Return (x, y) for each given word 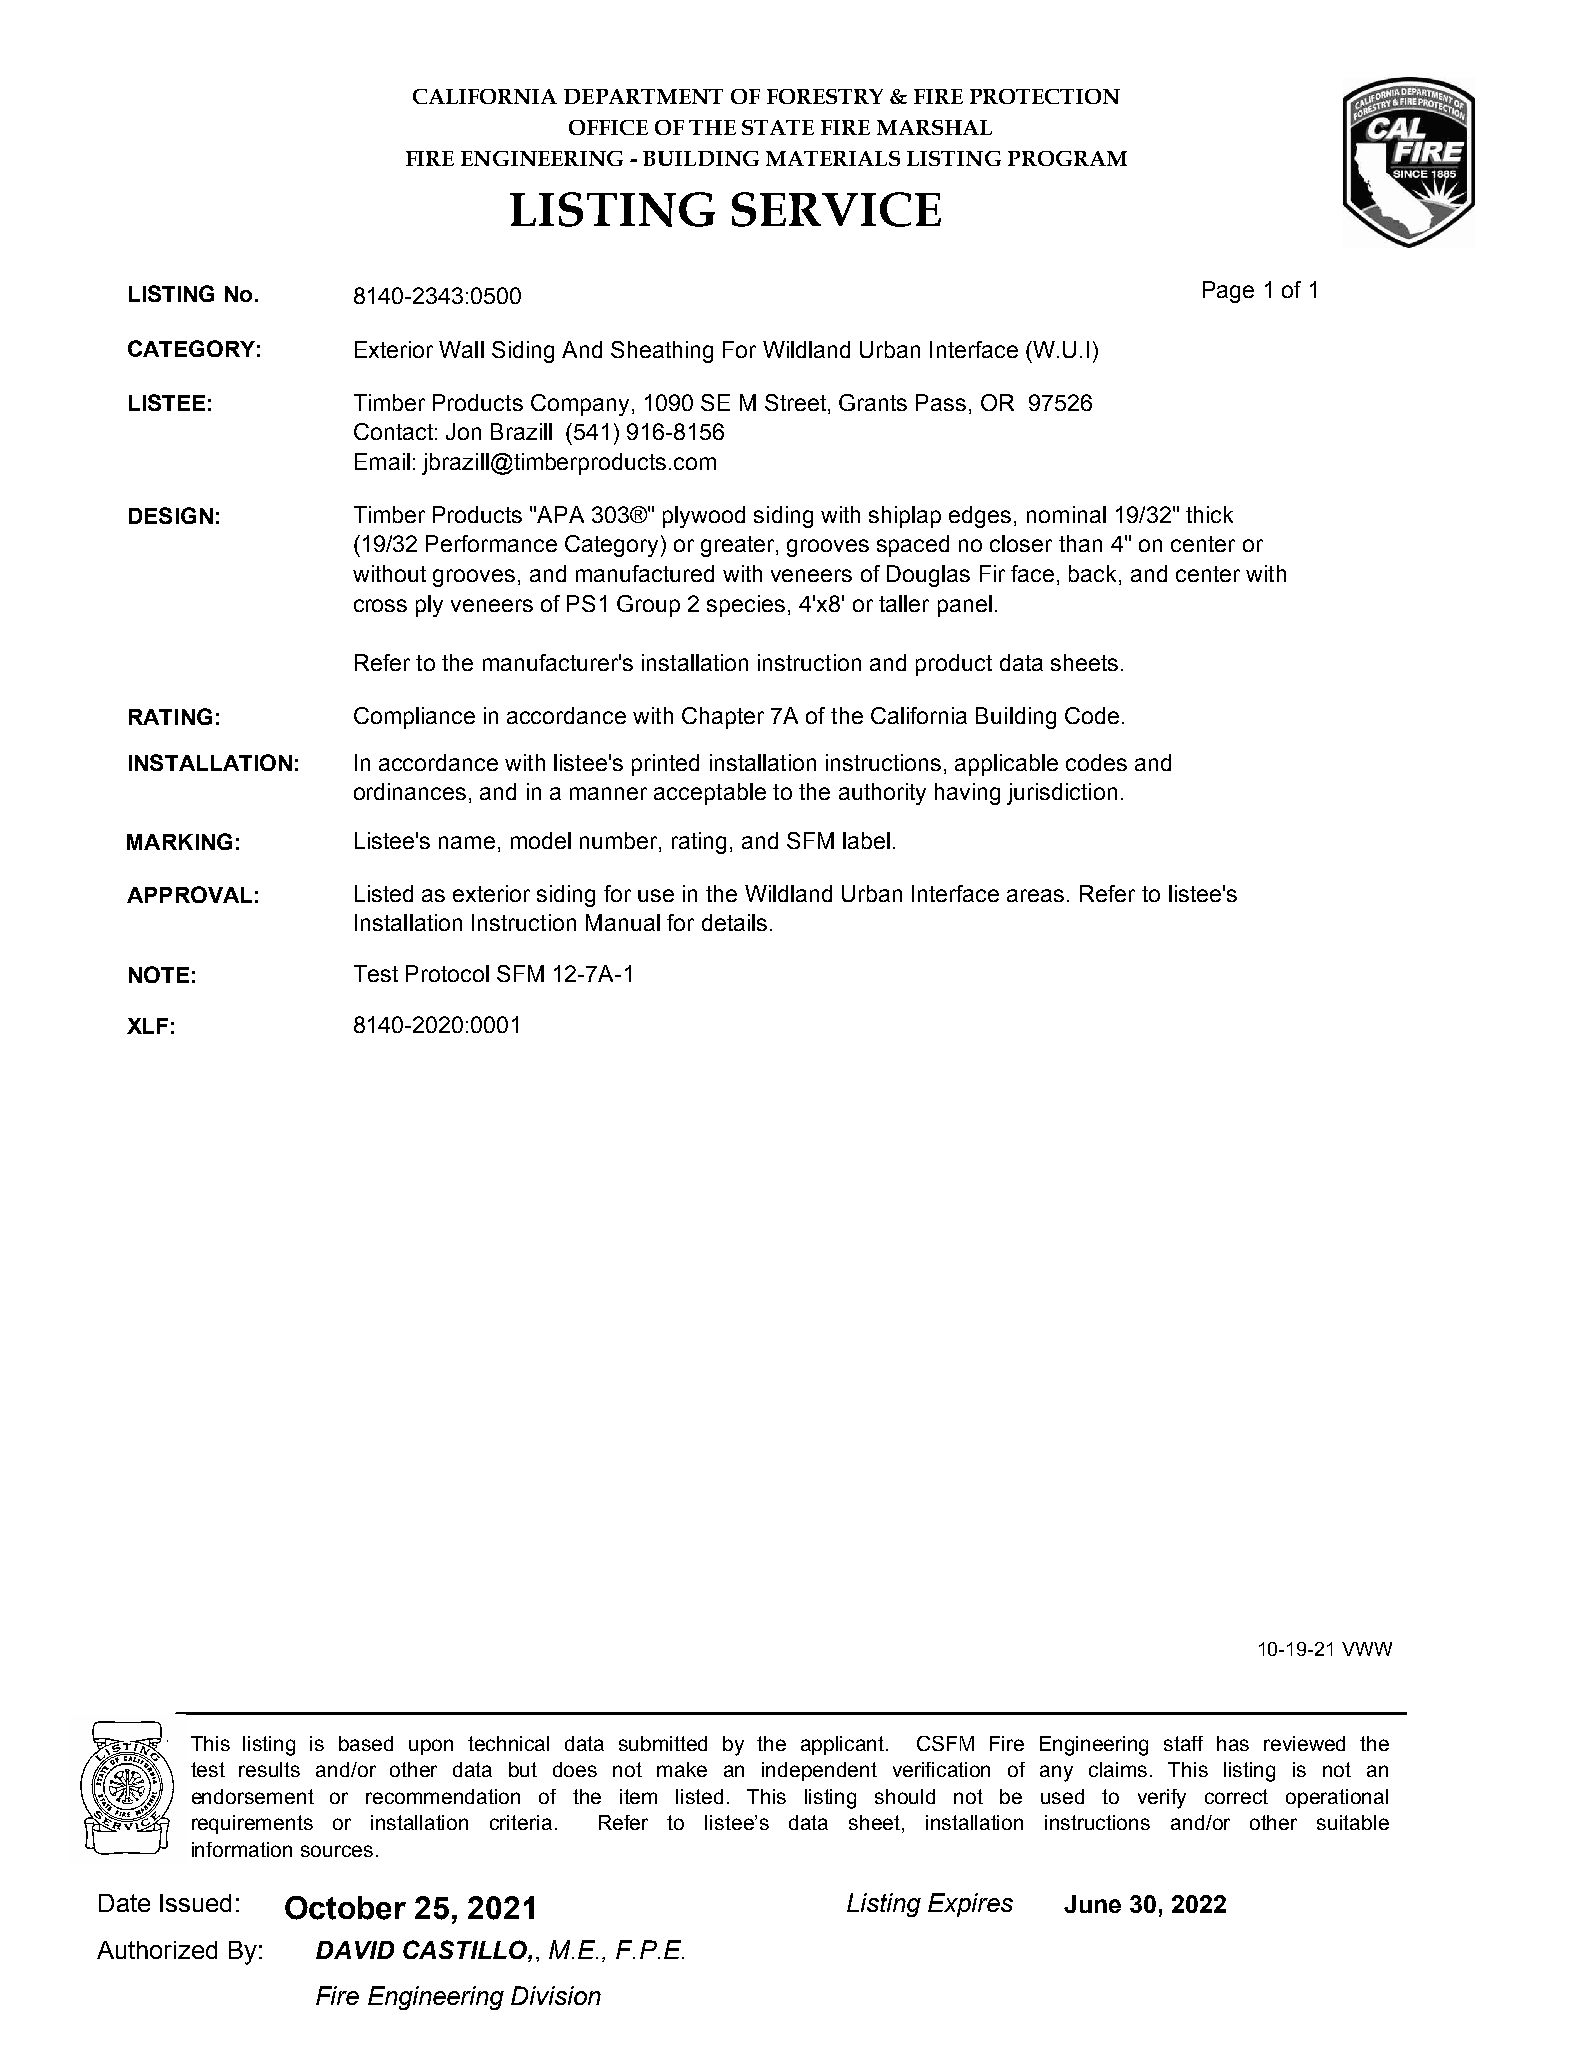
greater (739, 546)
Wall (461, 349)
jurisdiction (1062, 794)
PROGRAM (1067, 158)
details (734, 922)
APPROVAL (189, 894)
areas (1035, 895)
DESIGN (171, 515)
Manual (623, 922)
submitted (663, 1743)
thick (1209, 514)
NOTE (159, 974)
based (366, 1743)
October (345, 1908)
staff (1183, 1743)
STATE (778, 127)
